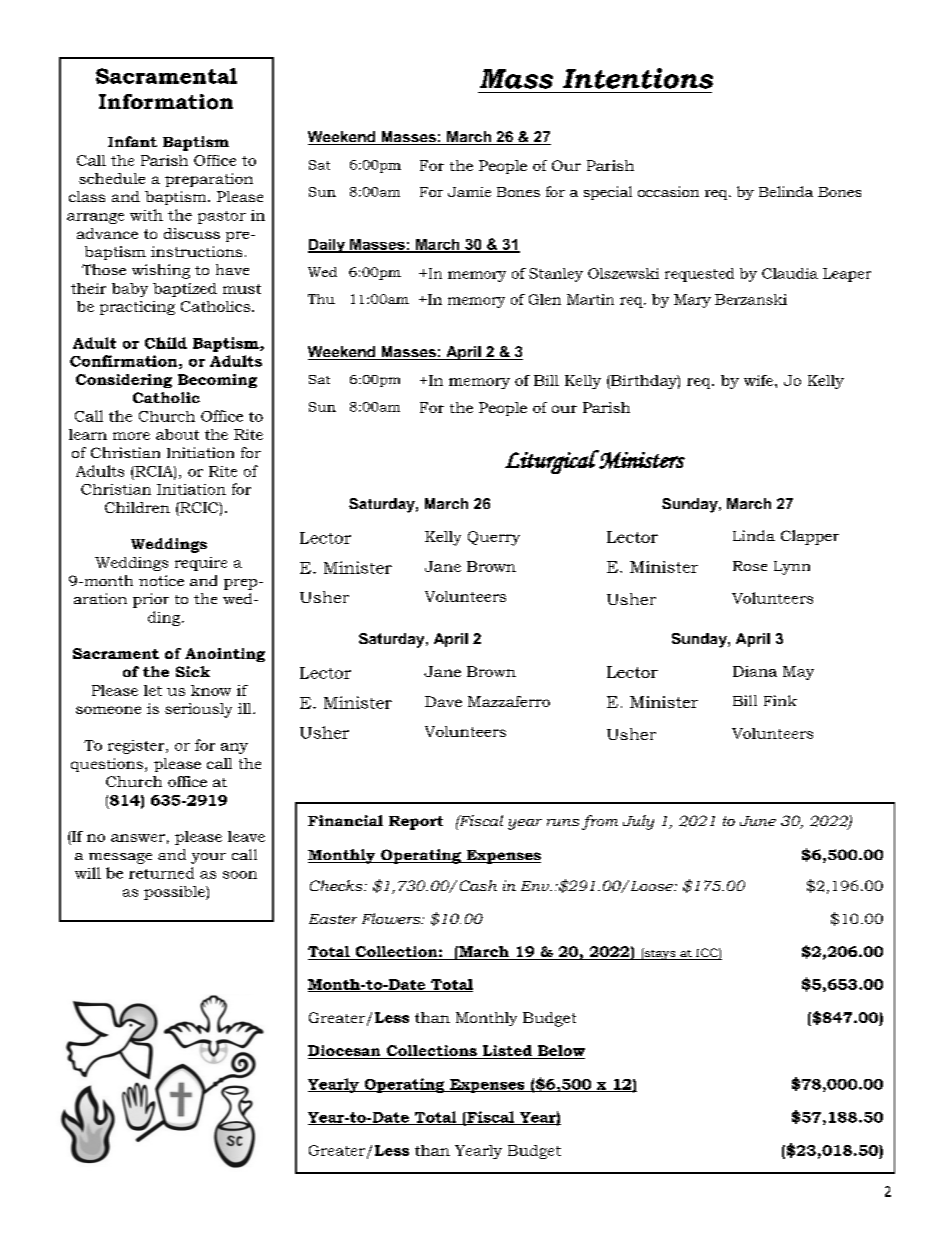 This screenshot has height=1233, width=952. Describe the element at coordinates (193, 671) in the screenshot. I see `Sick` at that location.
